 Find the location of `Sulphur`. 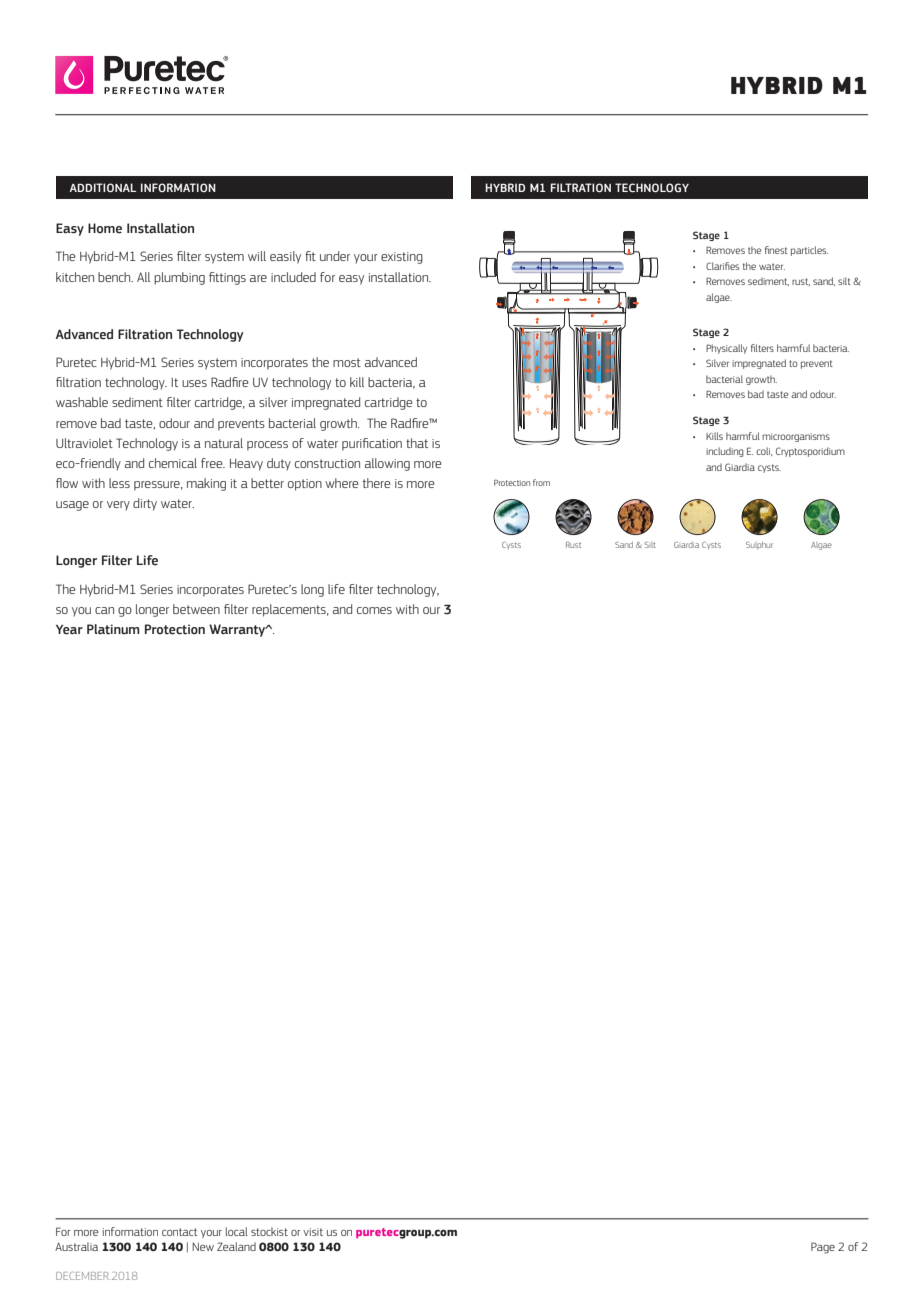

Sulphur is located at coordinates (759, 545).
